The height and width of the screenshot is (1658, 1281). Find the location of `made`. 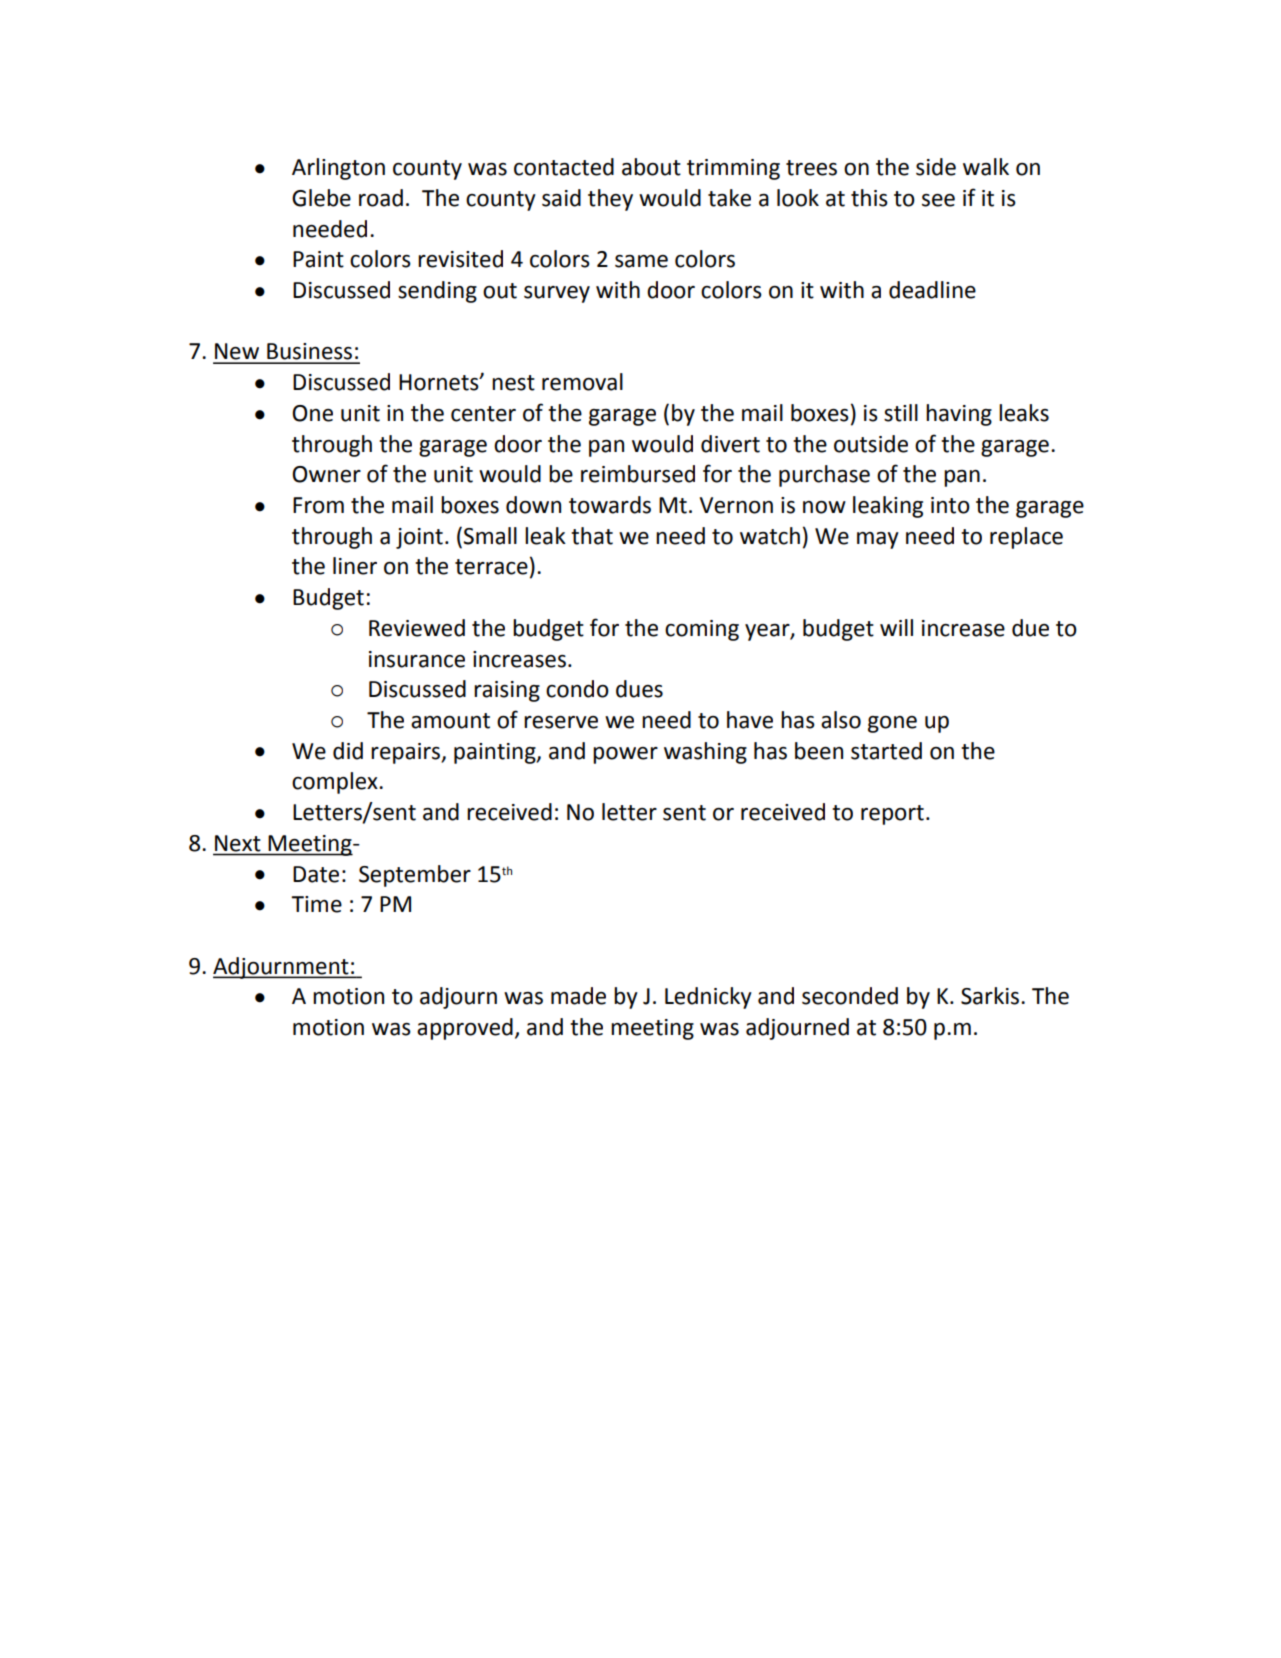

made is located at coordinates (578, 996).
